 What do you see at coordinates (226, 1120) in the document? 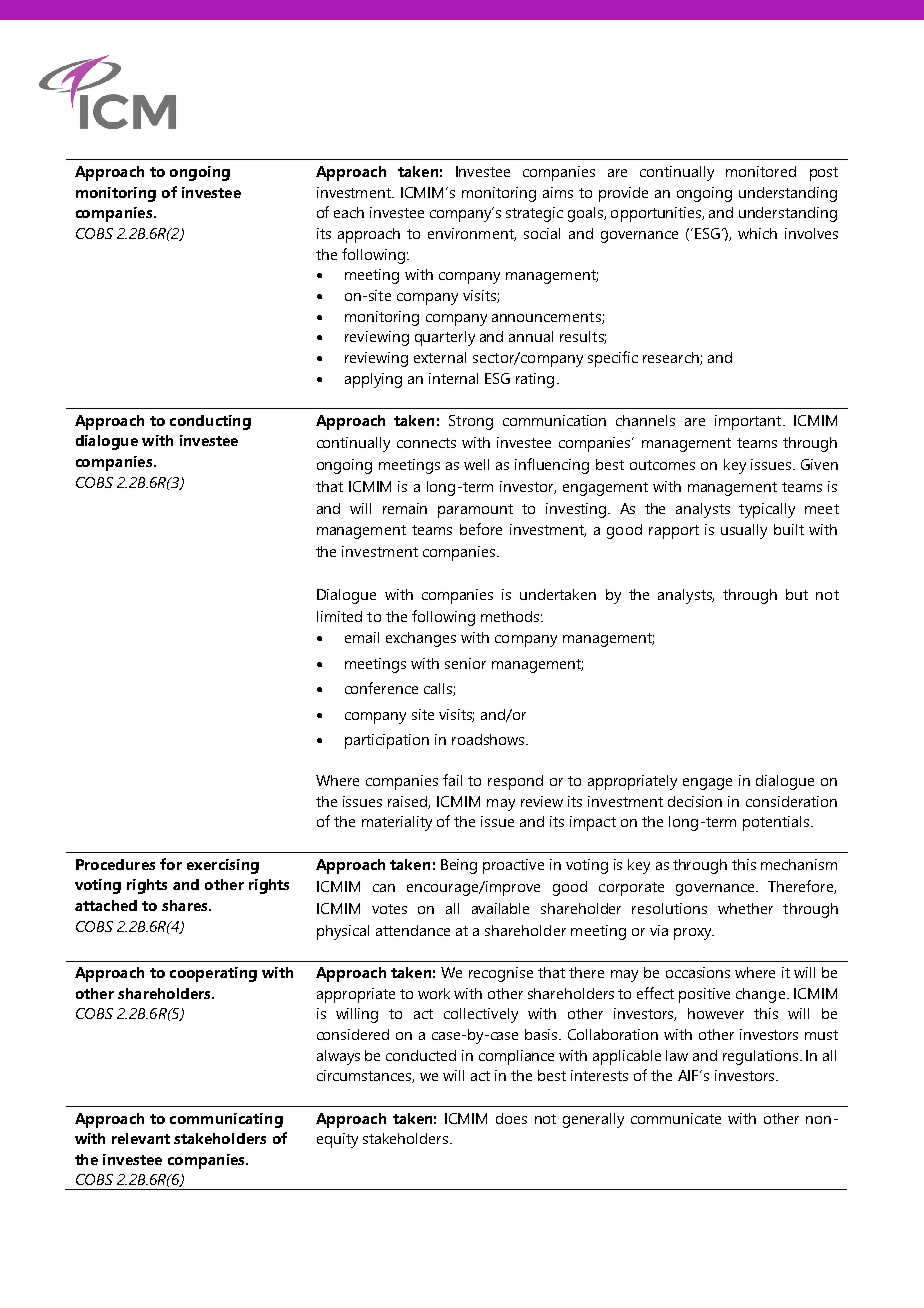
I see `communicating` at bounding box center [226, 1120].
